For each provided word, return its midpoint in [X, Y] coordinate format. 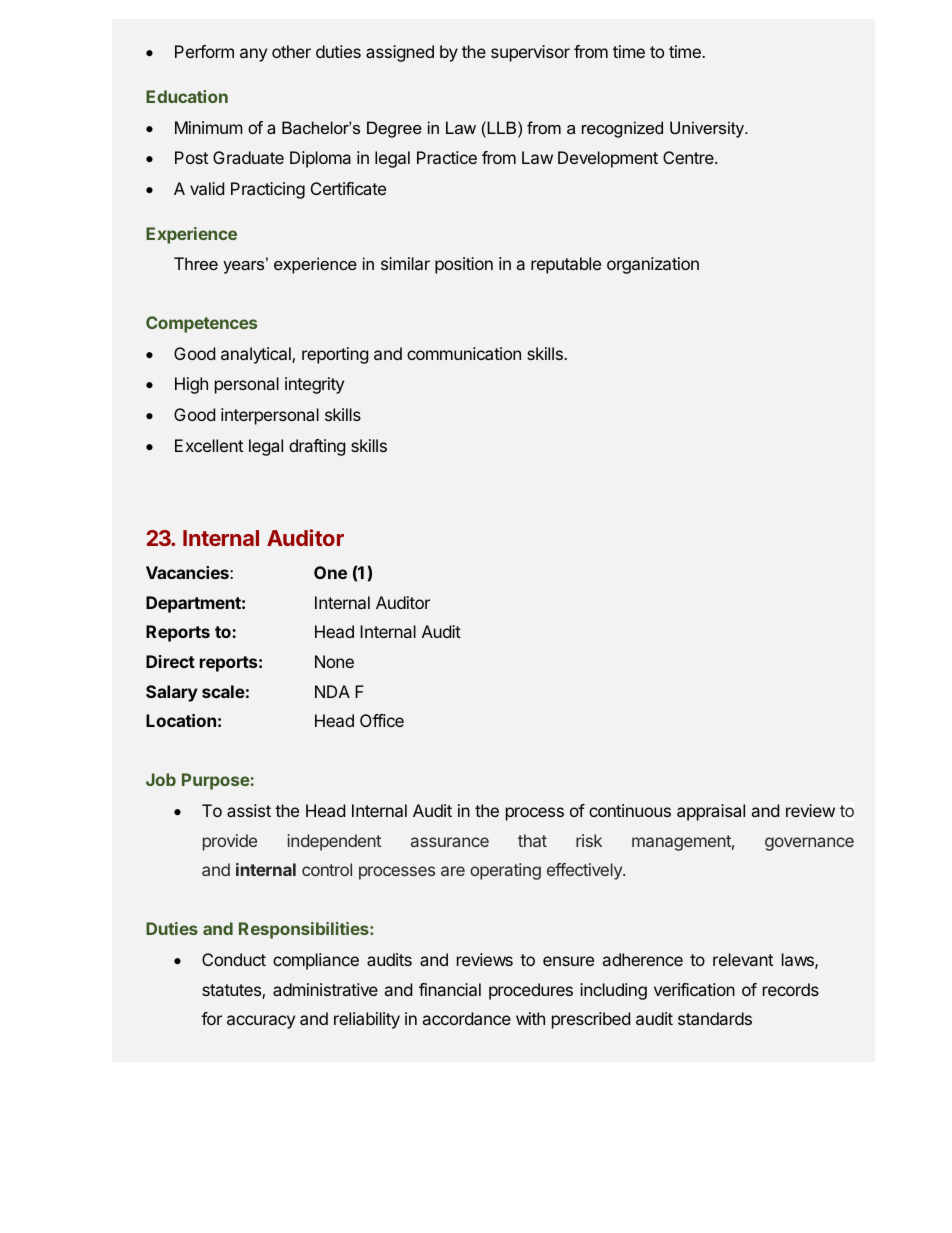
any [253, 55]
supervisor [530, 53]
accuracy [261, 1022]
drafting [317, 447]
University [708, 129]
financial [450, 989]
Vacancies [188, 572]
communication [464, 353]
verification [694, 989]
